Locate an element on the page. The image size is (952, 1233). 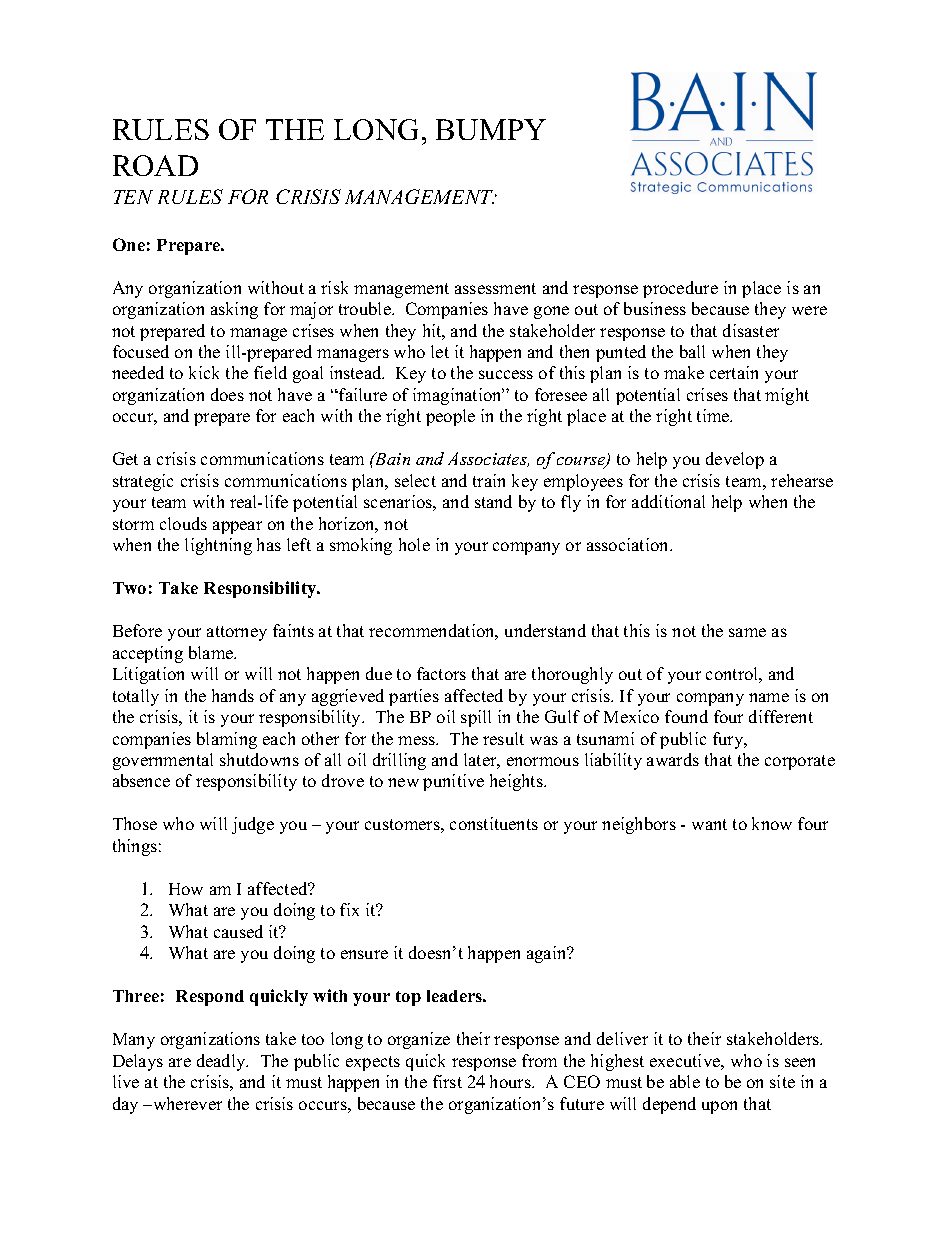
procedure is located at coordinates (680, 289).
